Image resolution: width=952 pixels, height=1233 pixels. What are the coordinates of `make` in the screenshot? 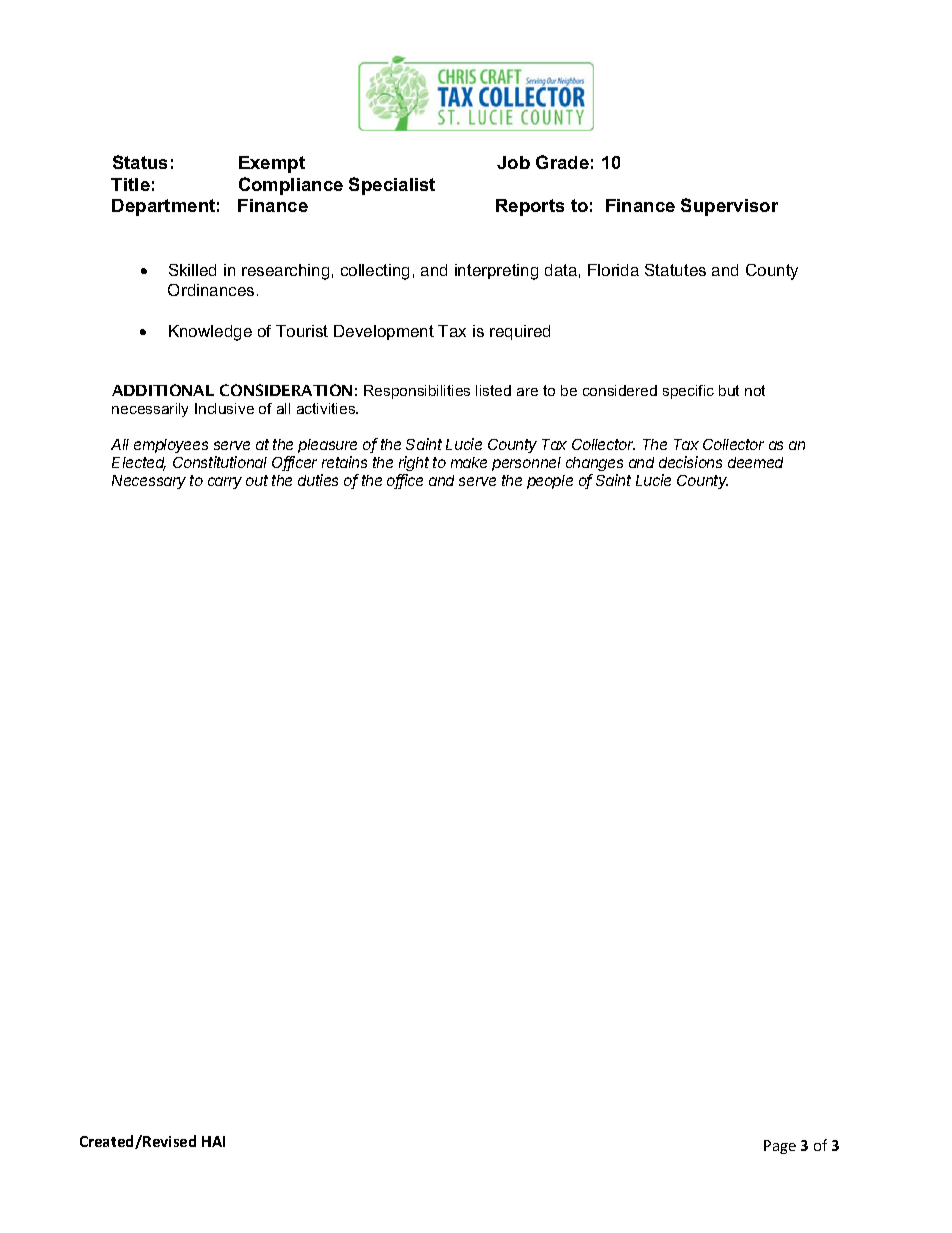 It's located at (469, 462).
